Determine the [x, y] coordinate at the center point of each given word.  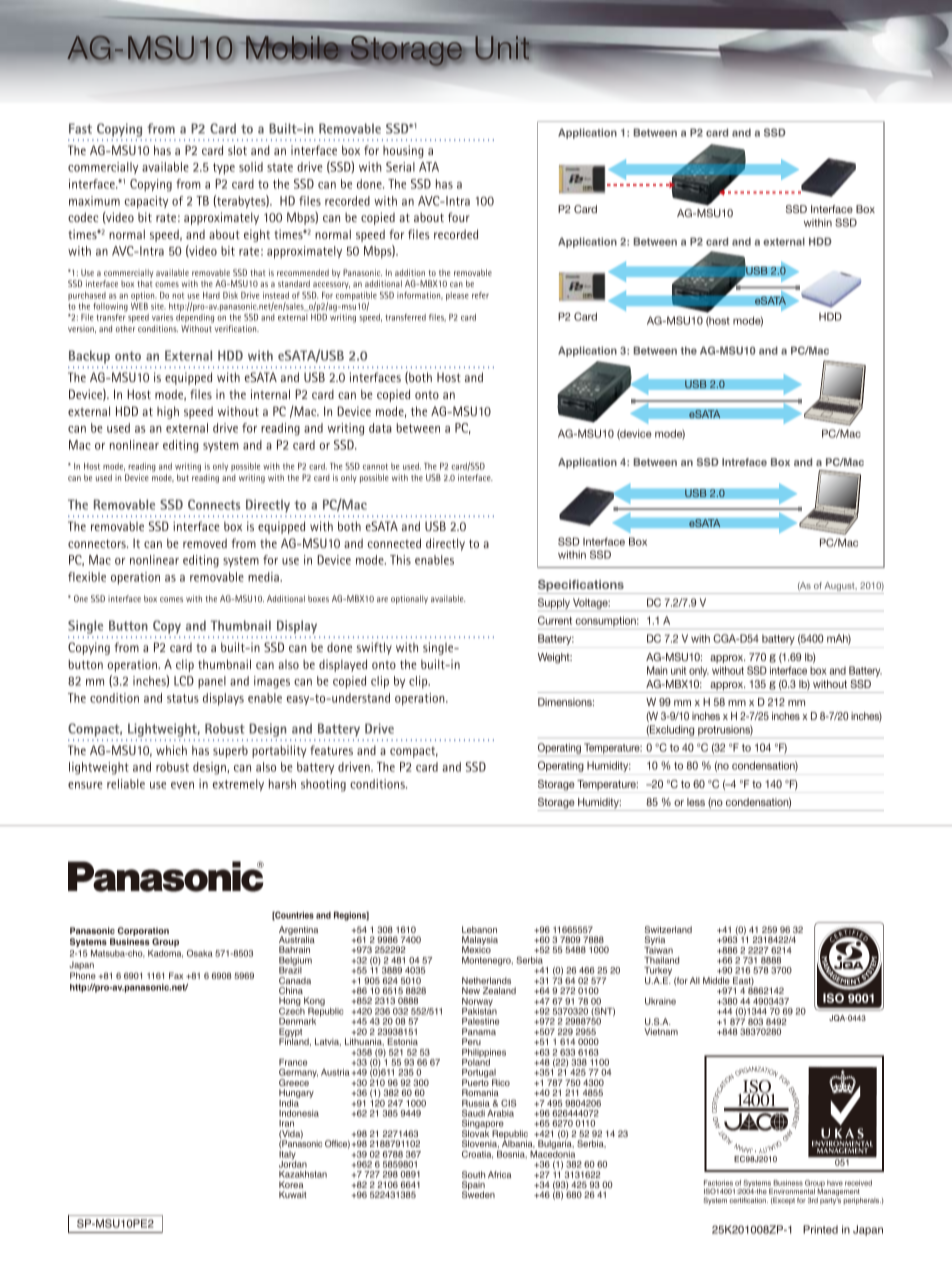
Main [657, 670]
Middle [716, 980]
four [459, 217]
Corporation [143, 931]
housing [403, 151]
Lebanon [479, 929]
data [380, 428]
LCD [184, 681]
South [473, 1174]
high [168, 412]
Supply [554, 603]
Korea [291, 1184]
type [224, 169]
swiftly [374, 648]
